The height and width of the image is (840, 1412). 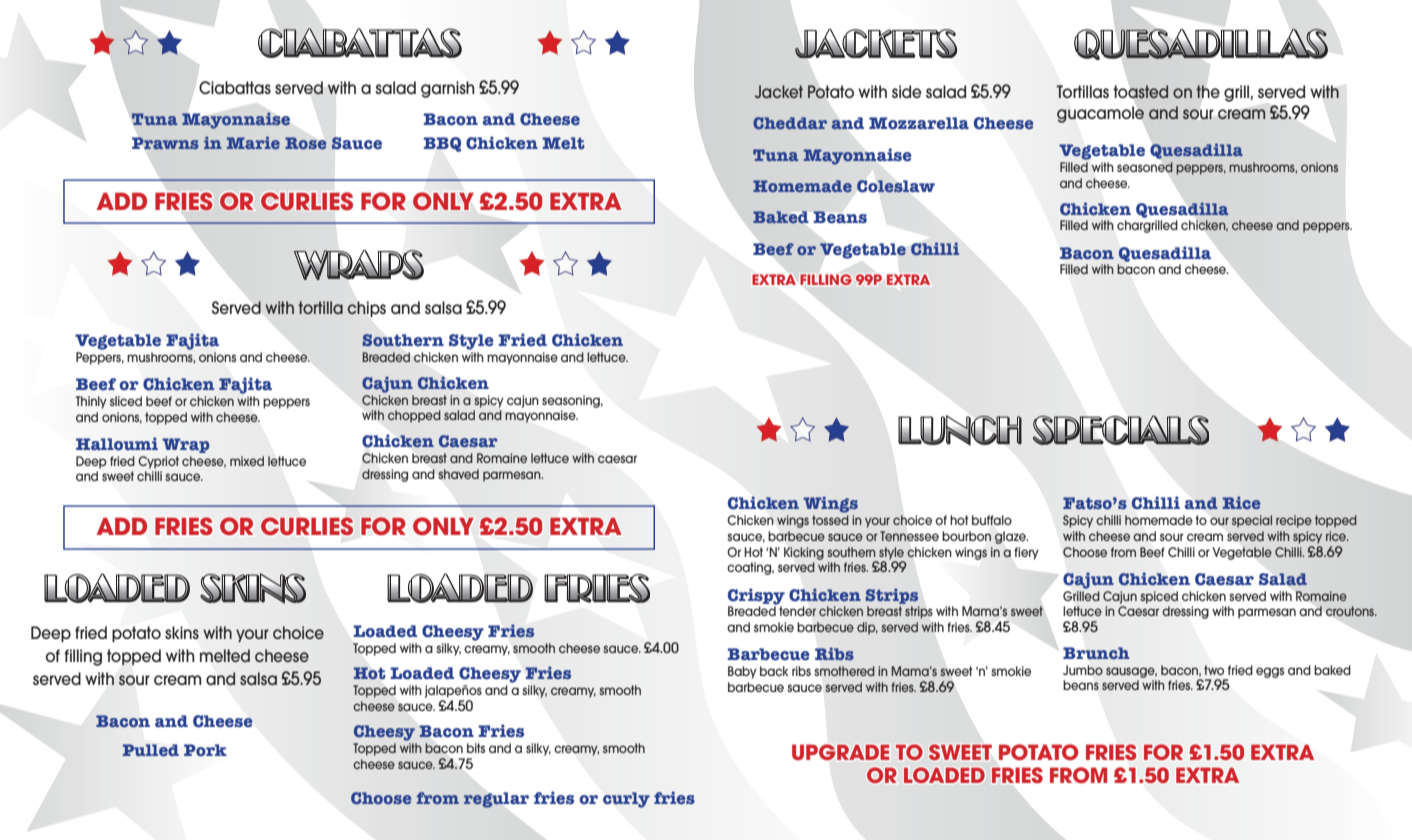 What do you see at coordinates (626, 800) in the image?
I see `curly` at bounding box center [626, 800].
